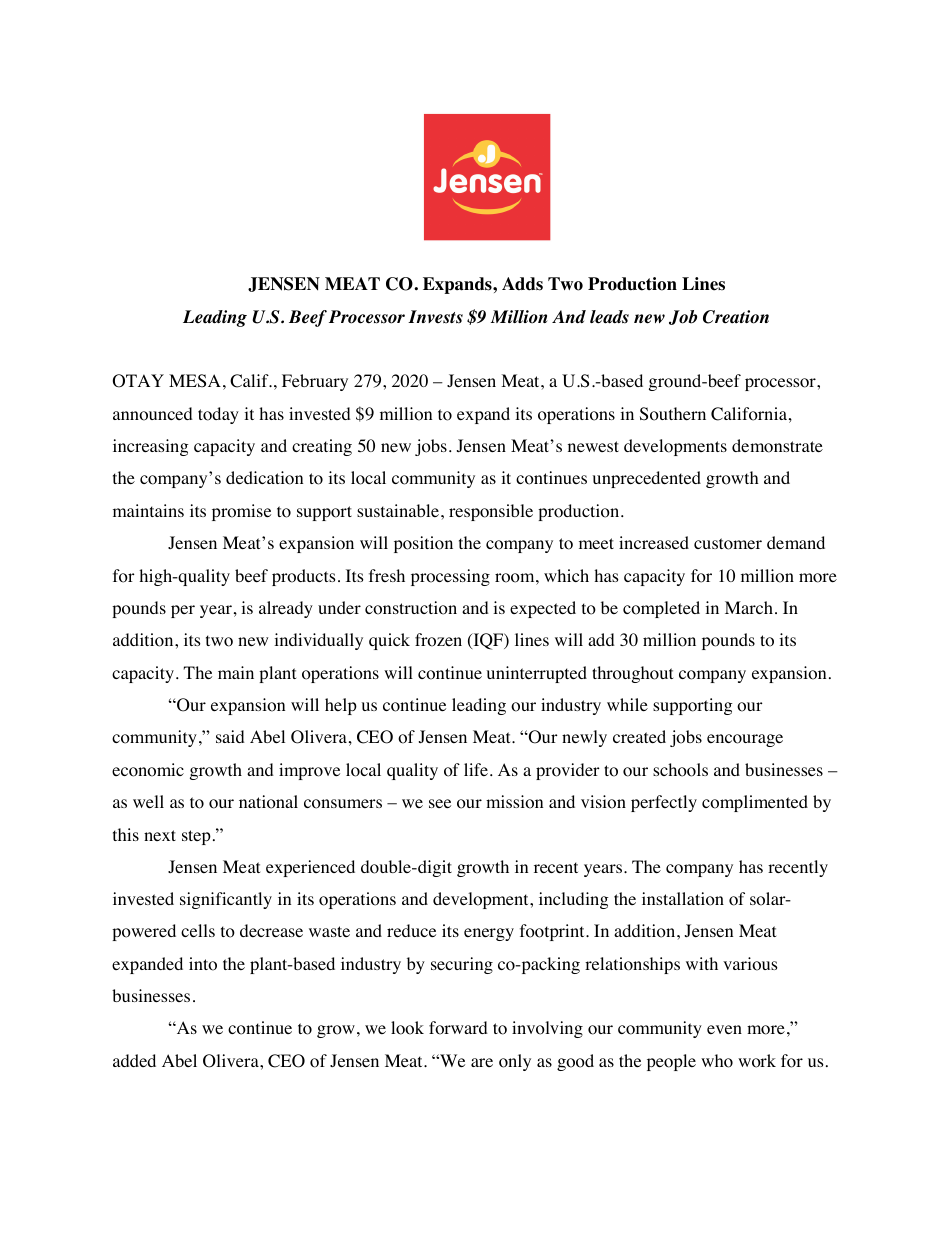 This screenshot has width=952, height=1233. I want to click on position, so click(423, 544).
